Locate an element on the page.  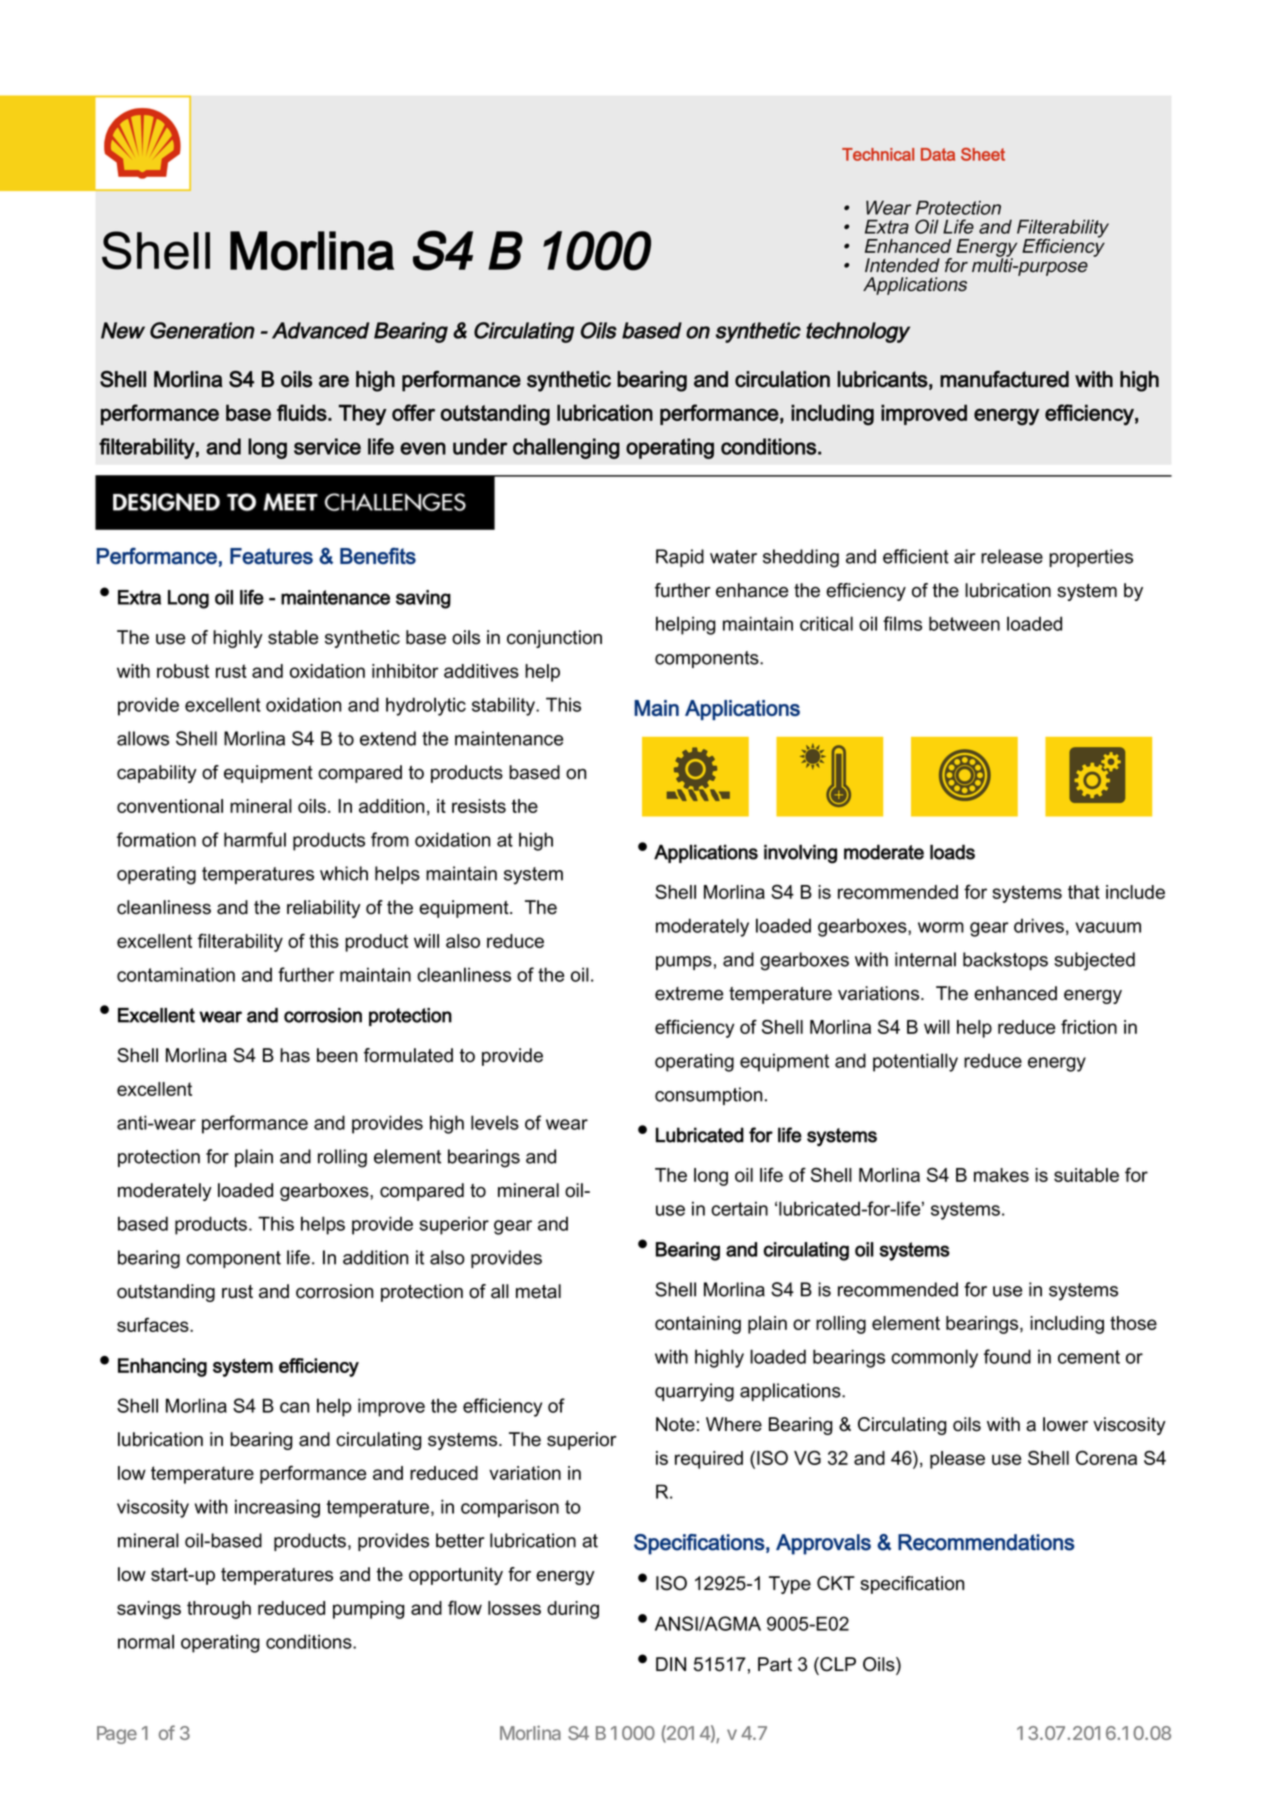
Technical is located at coordinates (878, 154).
